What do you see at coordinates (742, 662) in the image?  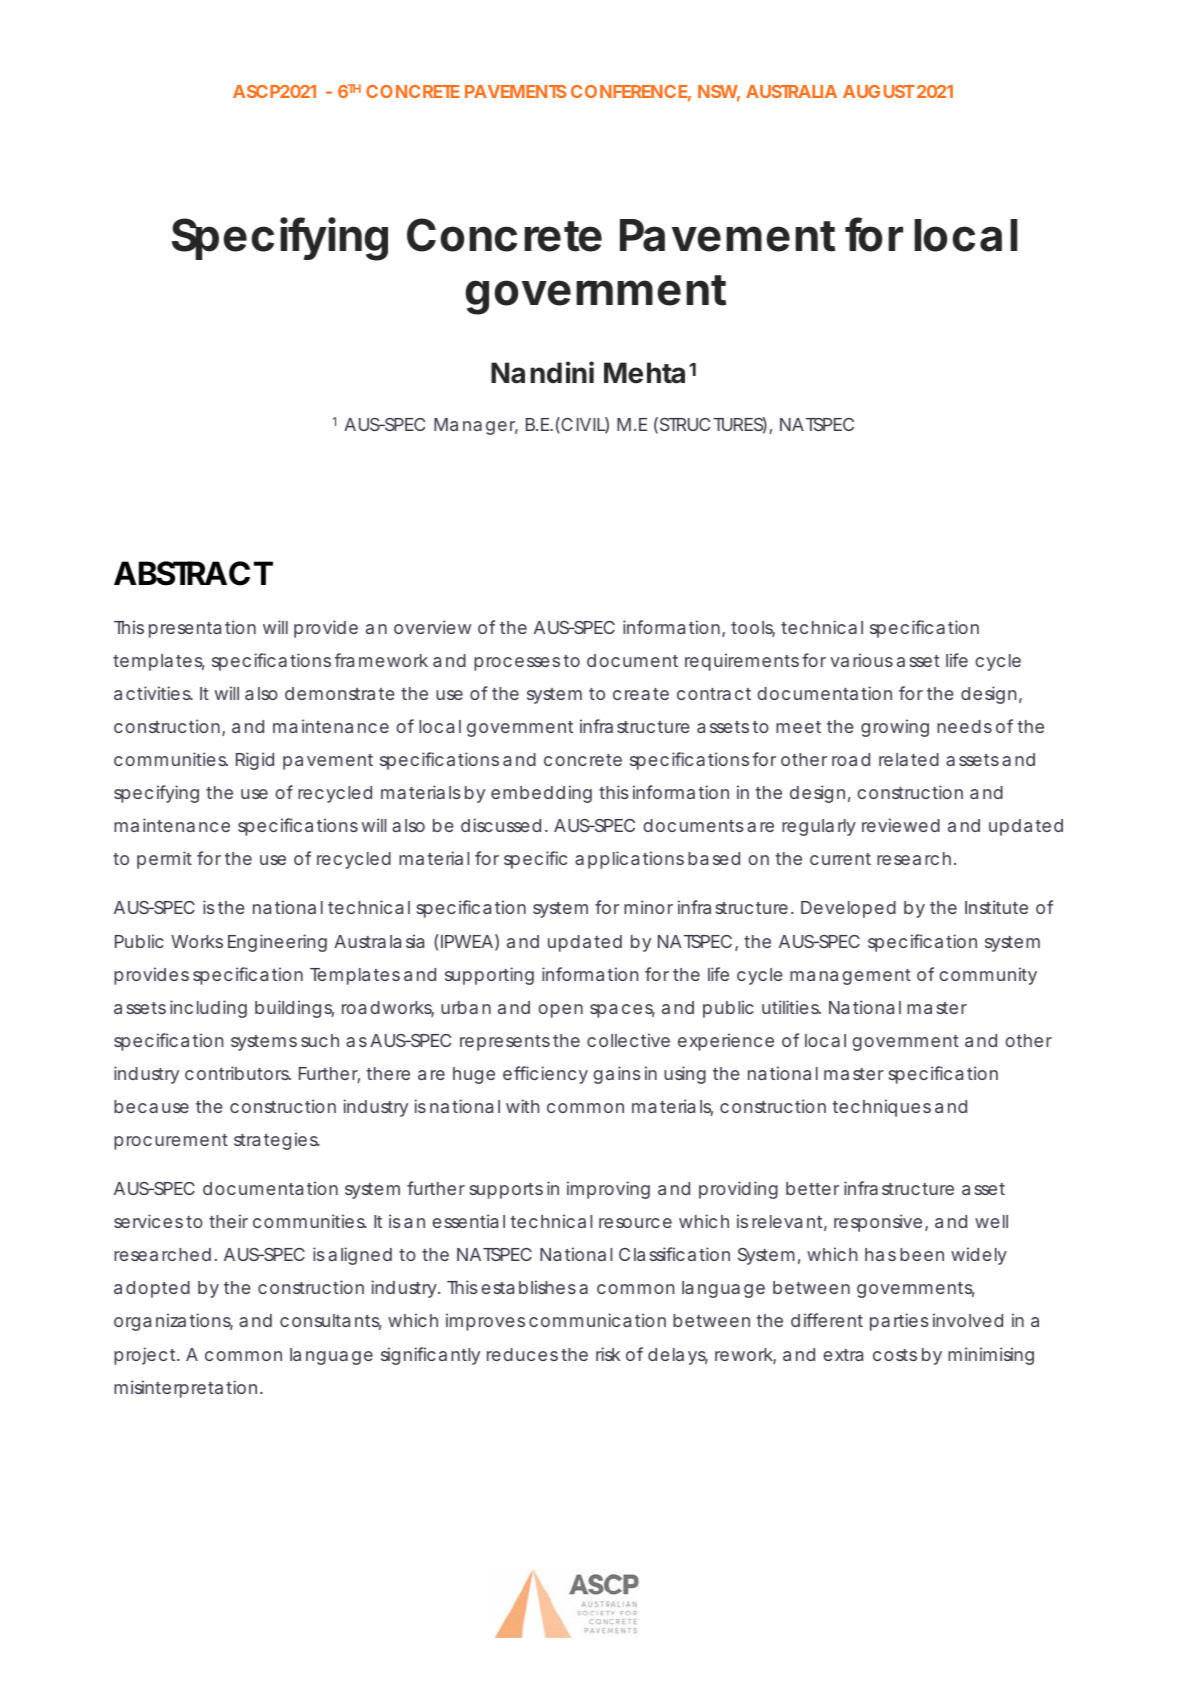 I see `requirements` at bounding box center [742, 662].
